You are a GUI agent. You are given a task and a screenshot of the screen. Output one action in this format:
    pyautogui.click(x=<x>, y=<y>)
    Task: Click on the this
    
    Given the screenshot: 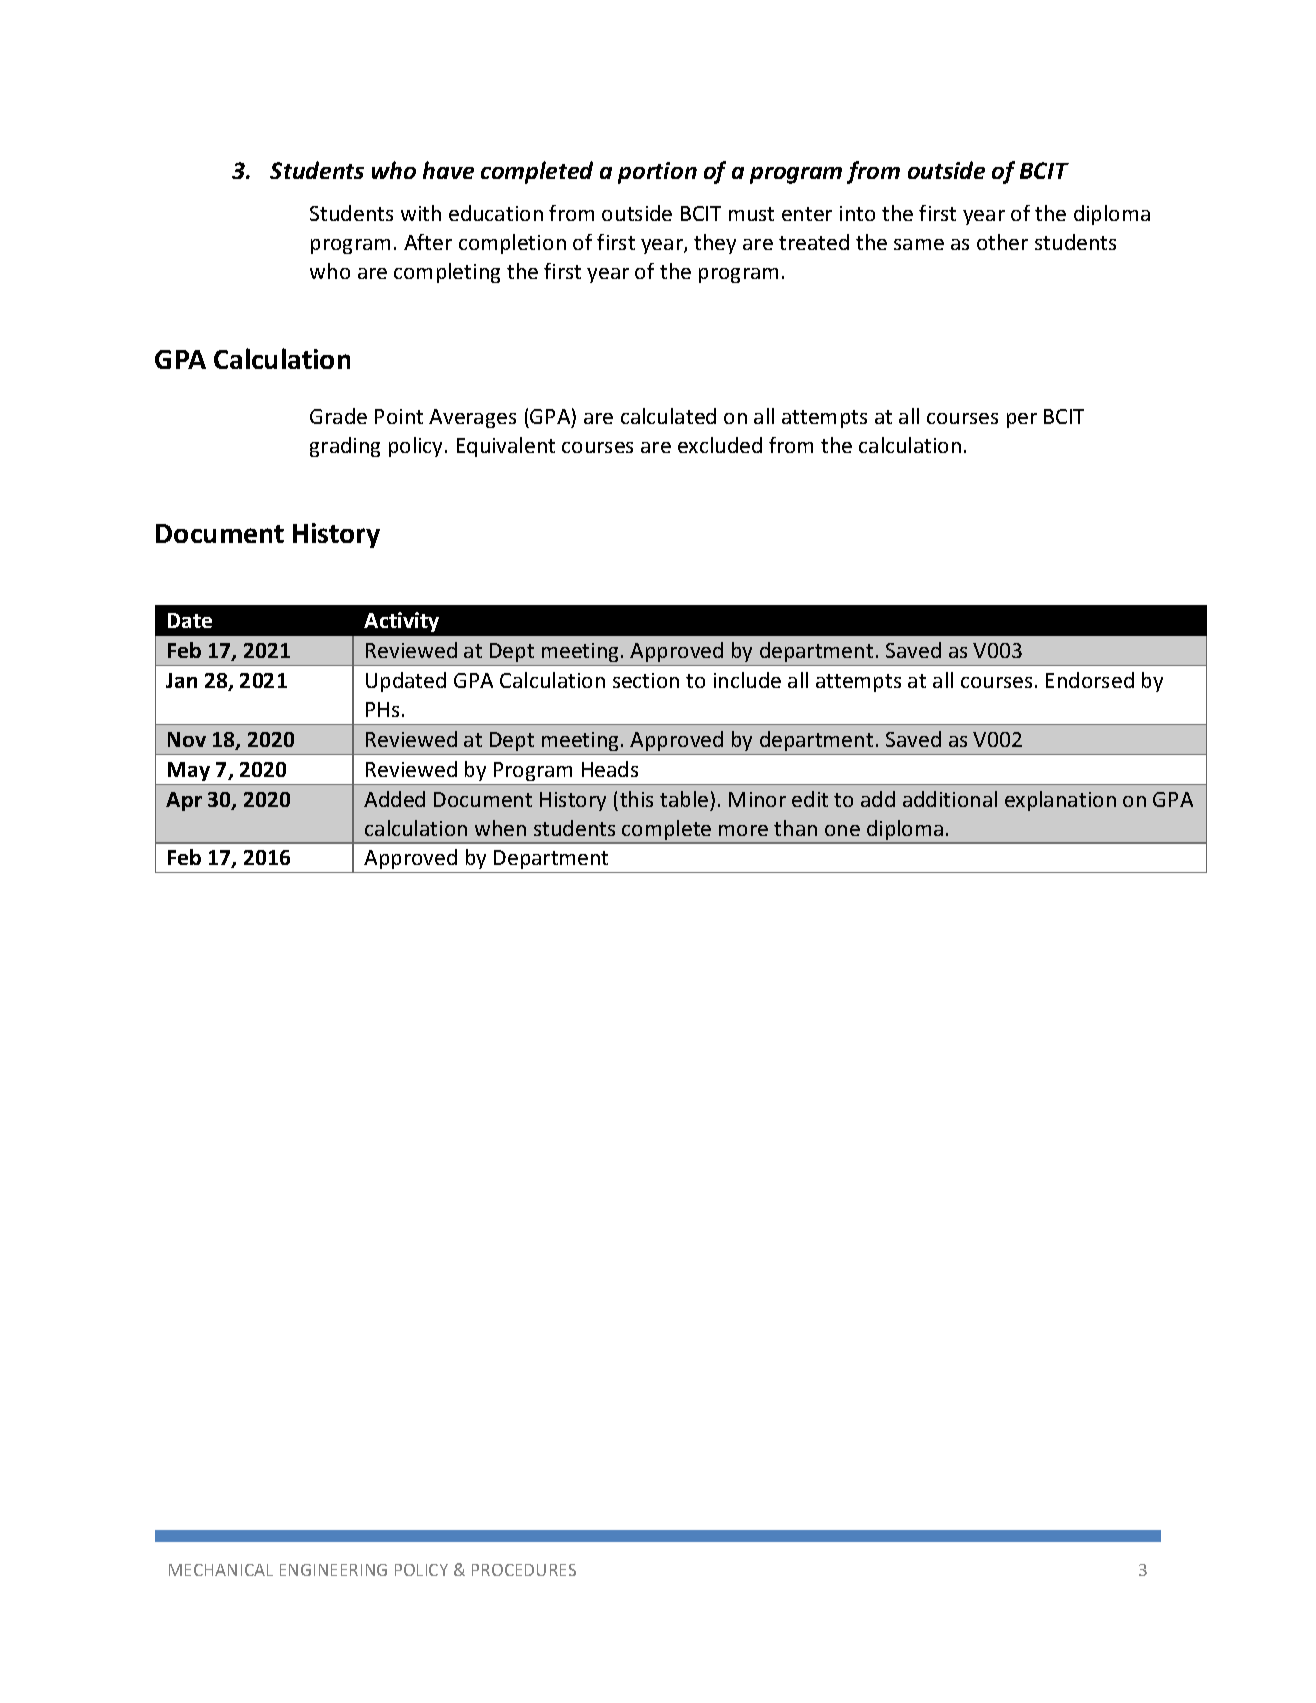 What is the action you would take?
    pyautogui.click(x=636, y=799)
